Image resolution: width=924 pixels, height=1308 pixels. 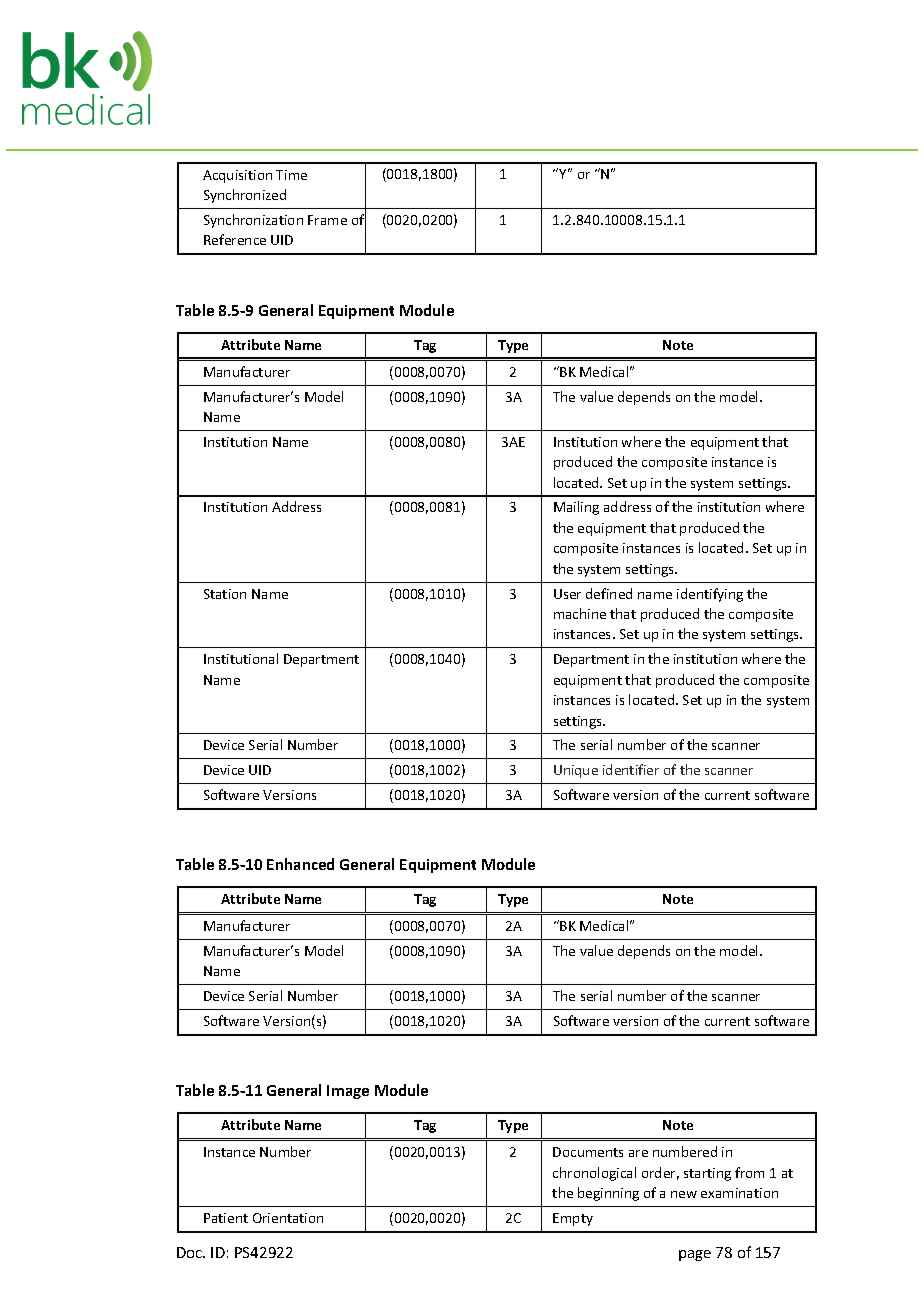 What do you see at coordinates (573, 1219) in the screenshot?
I see `Empty` at bounding box center [573, 1219].
